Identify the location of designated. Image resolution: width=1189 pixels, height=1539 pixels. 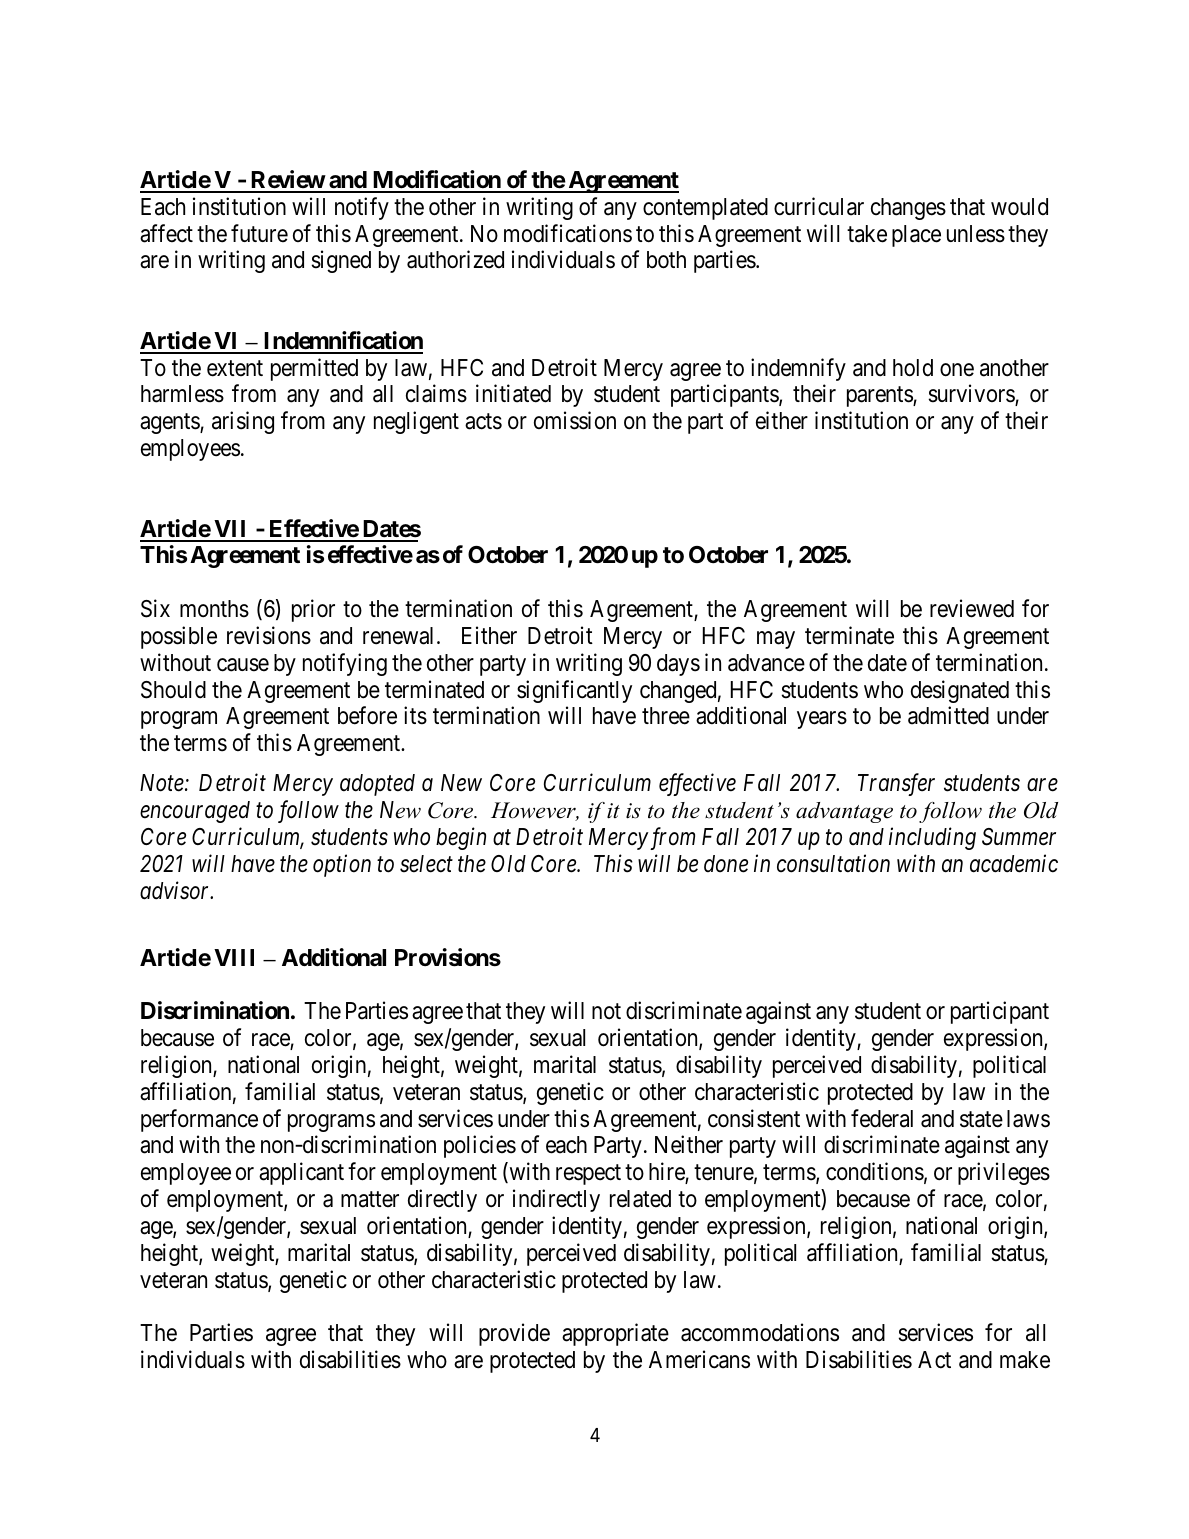
(960, 691).
